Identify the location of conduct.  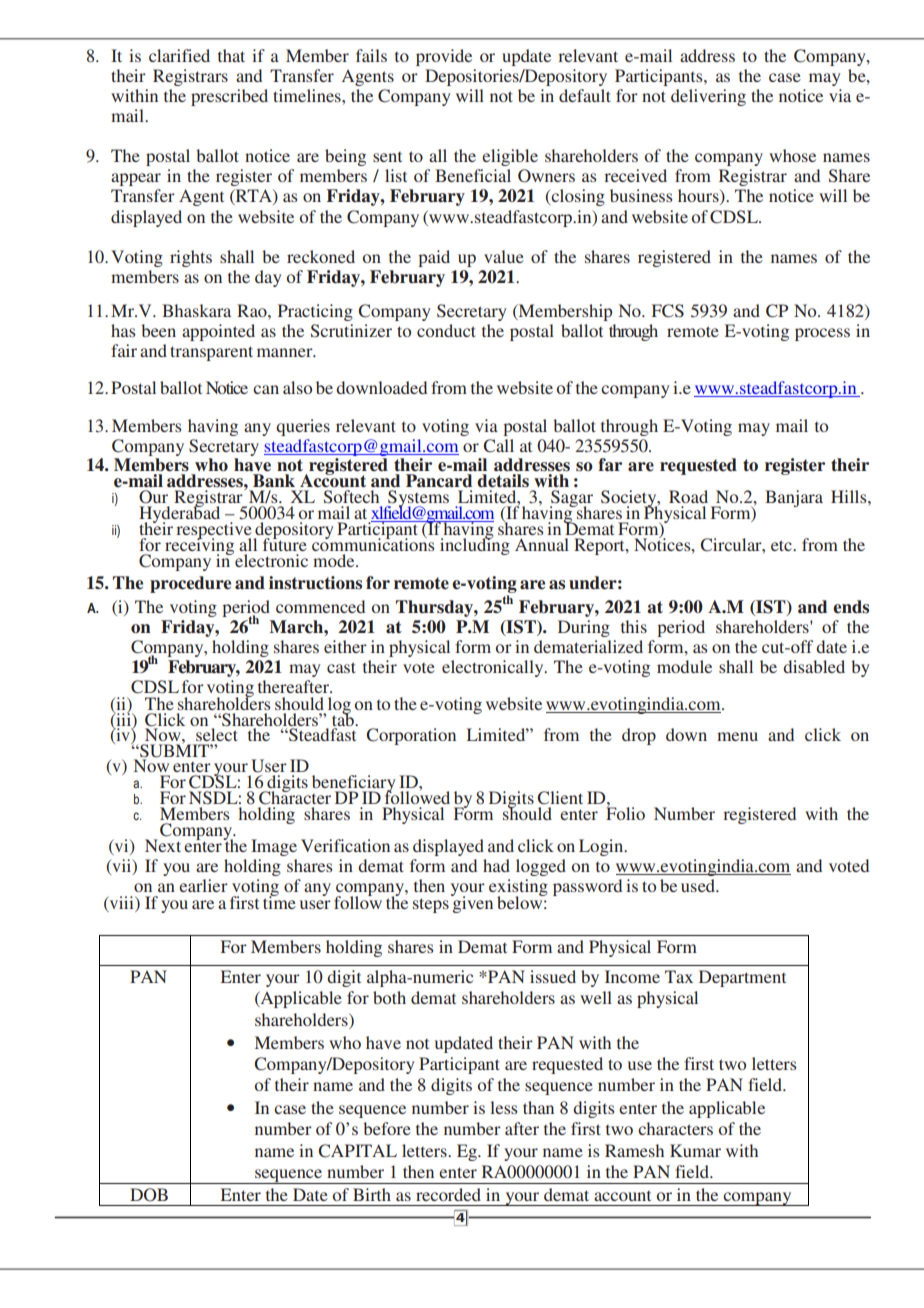
(446, 330).
